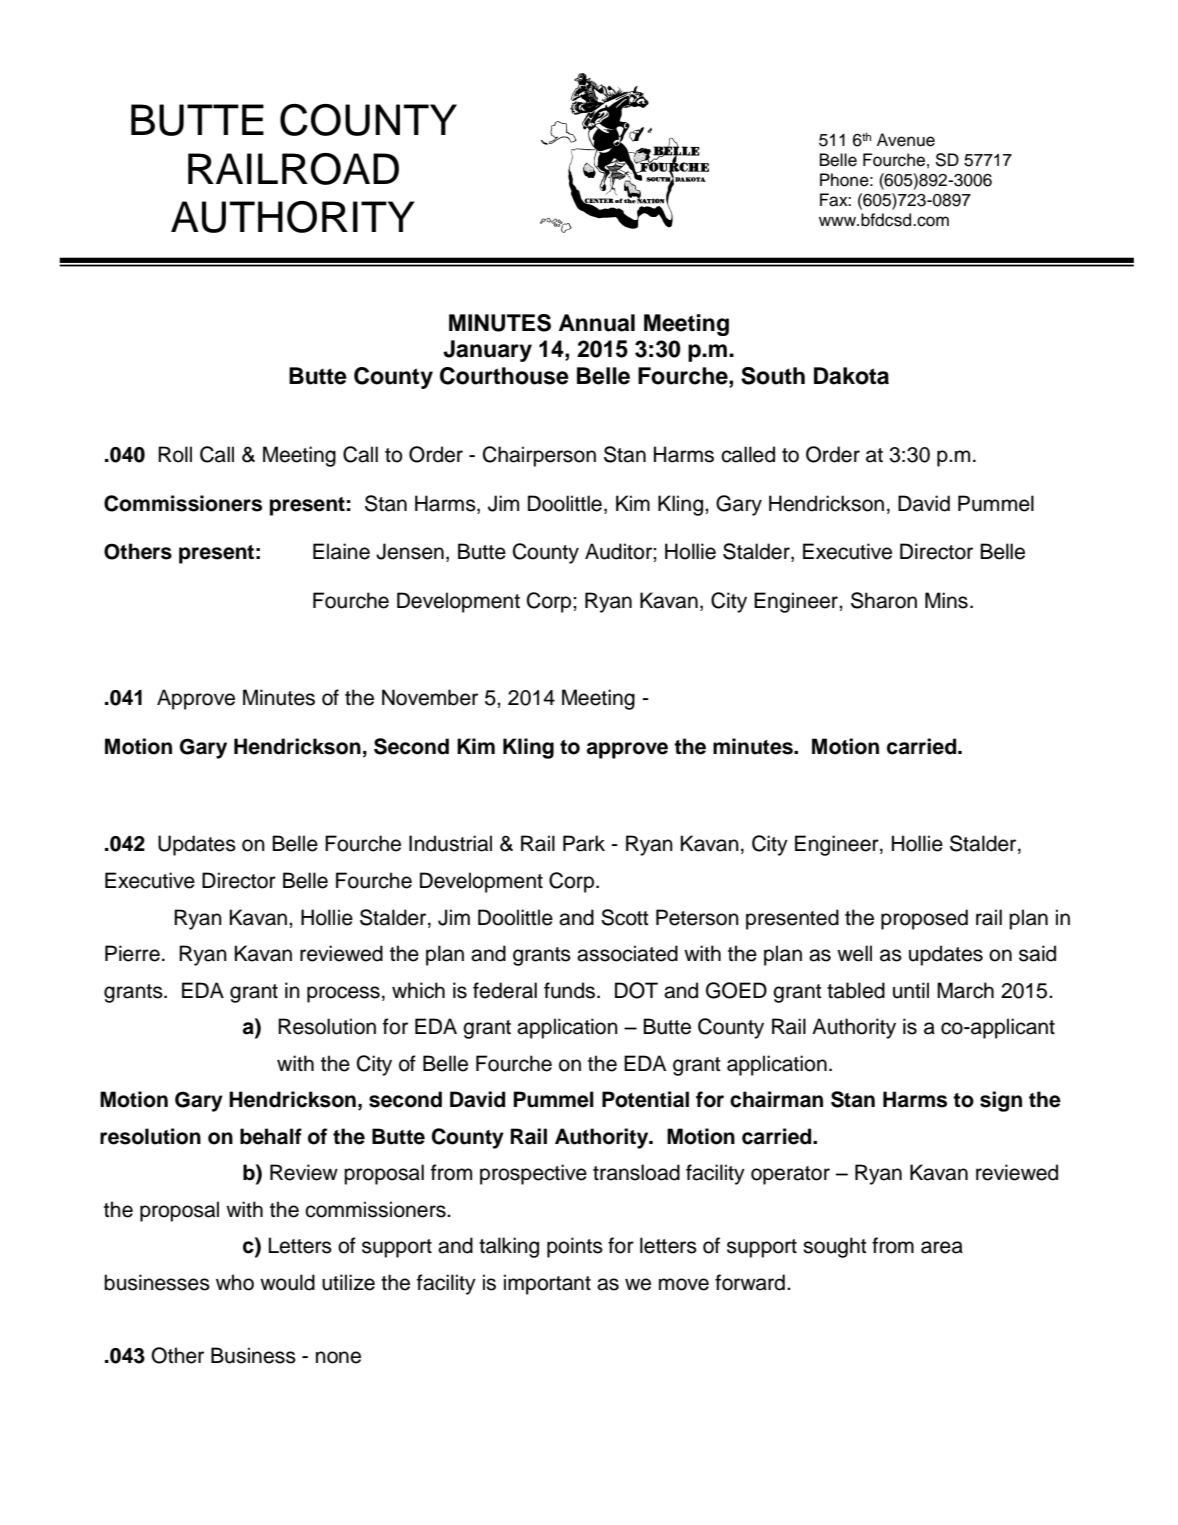 The height and width of the screenshot is (1525, 1178). I want to click on Annual, so click(597, 323).
